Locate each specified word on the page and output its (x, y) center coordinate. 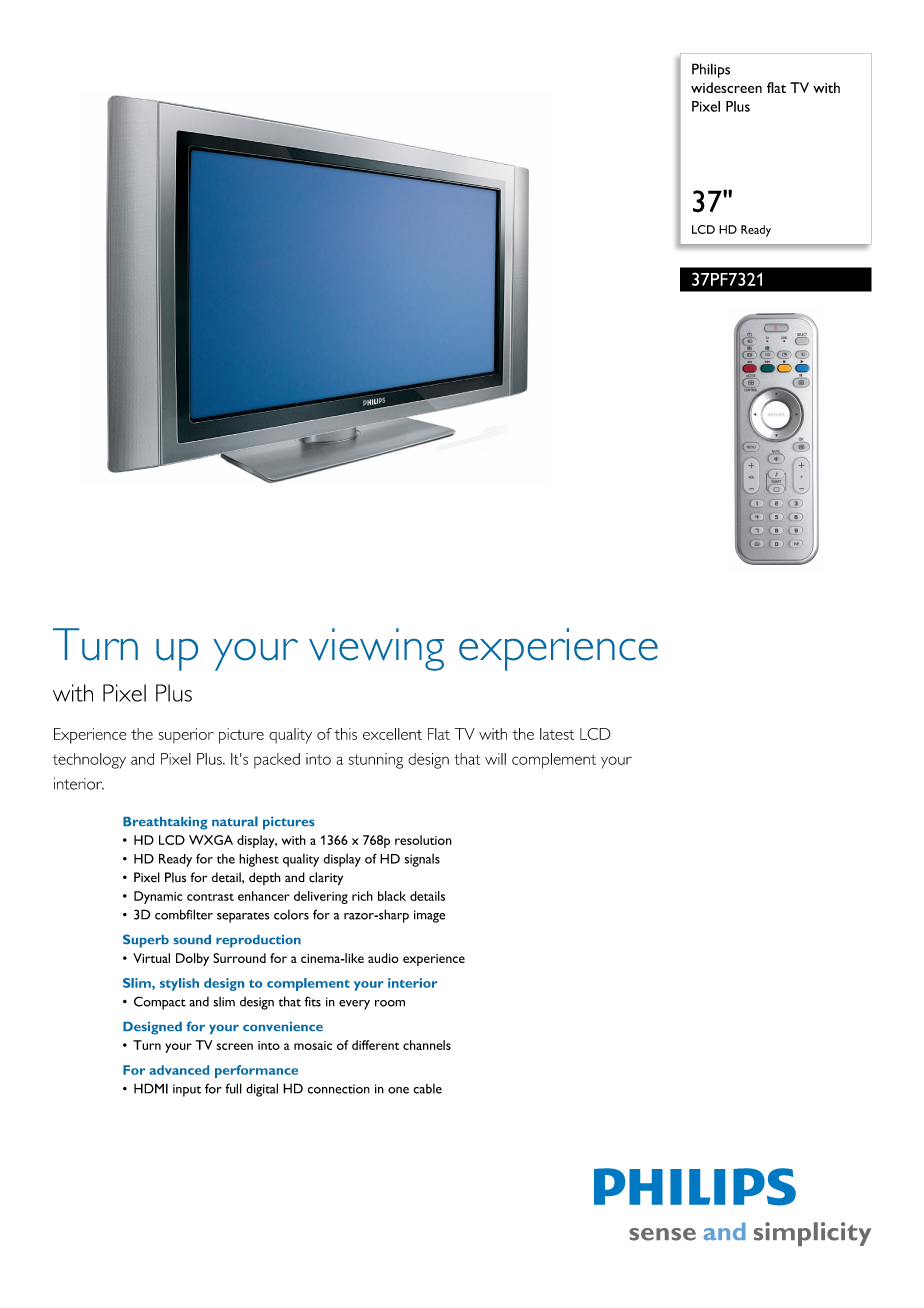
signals (422, 860)
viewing (376, 649)
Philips (711, 70)
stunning (376, 761)
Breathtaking (165, 823)
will (495, 759)
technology (89, 761)
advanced (179, 1070)
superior (186, 736)
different (375, 1045)
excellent (392, 734)
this (345, 734)
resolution (423, 840)
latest (557, 734)
